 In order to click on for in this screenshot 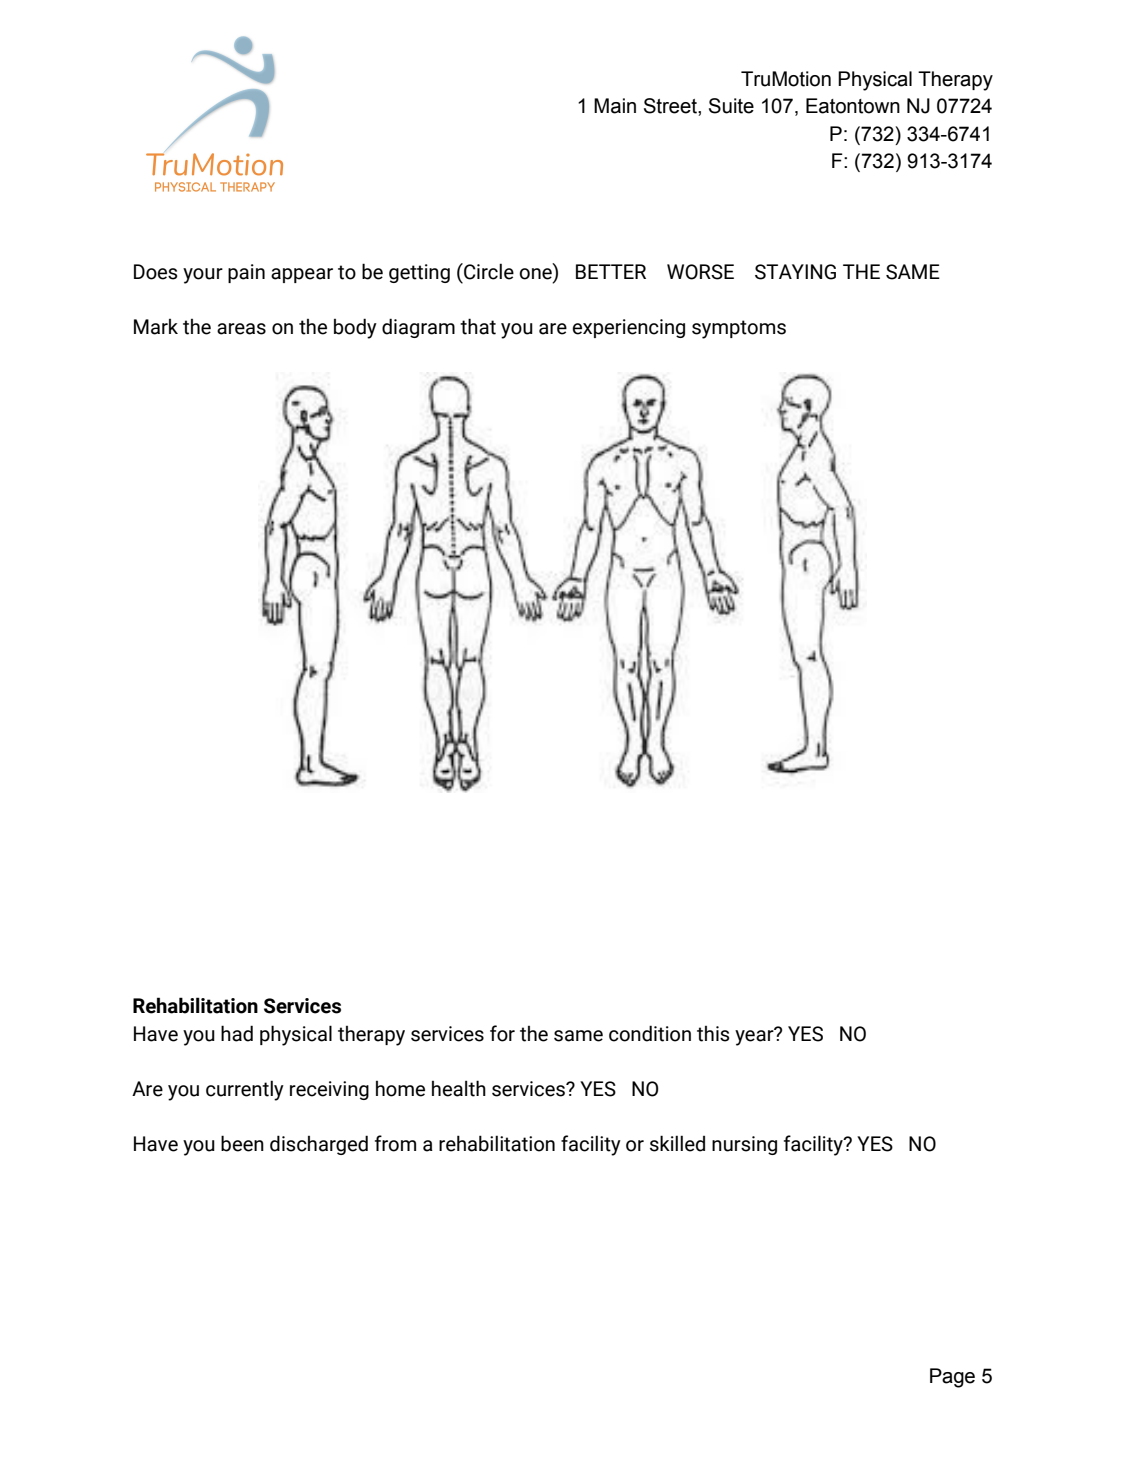, I will do `click(502, 1033)`.
